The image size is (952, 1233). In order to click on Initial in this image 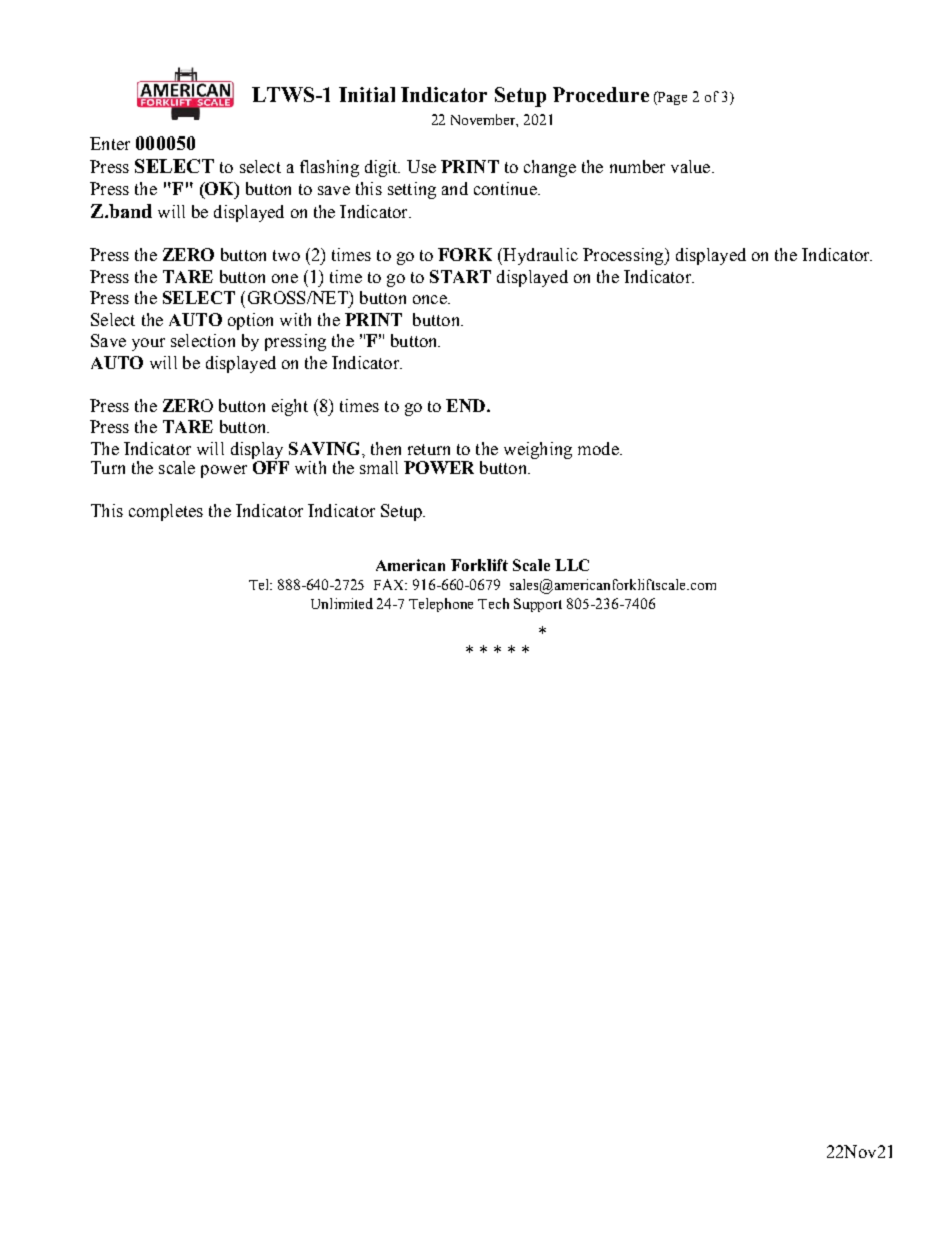, I will do `click(367, 94)`.
